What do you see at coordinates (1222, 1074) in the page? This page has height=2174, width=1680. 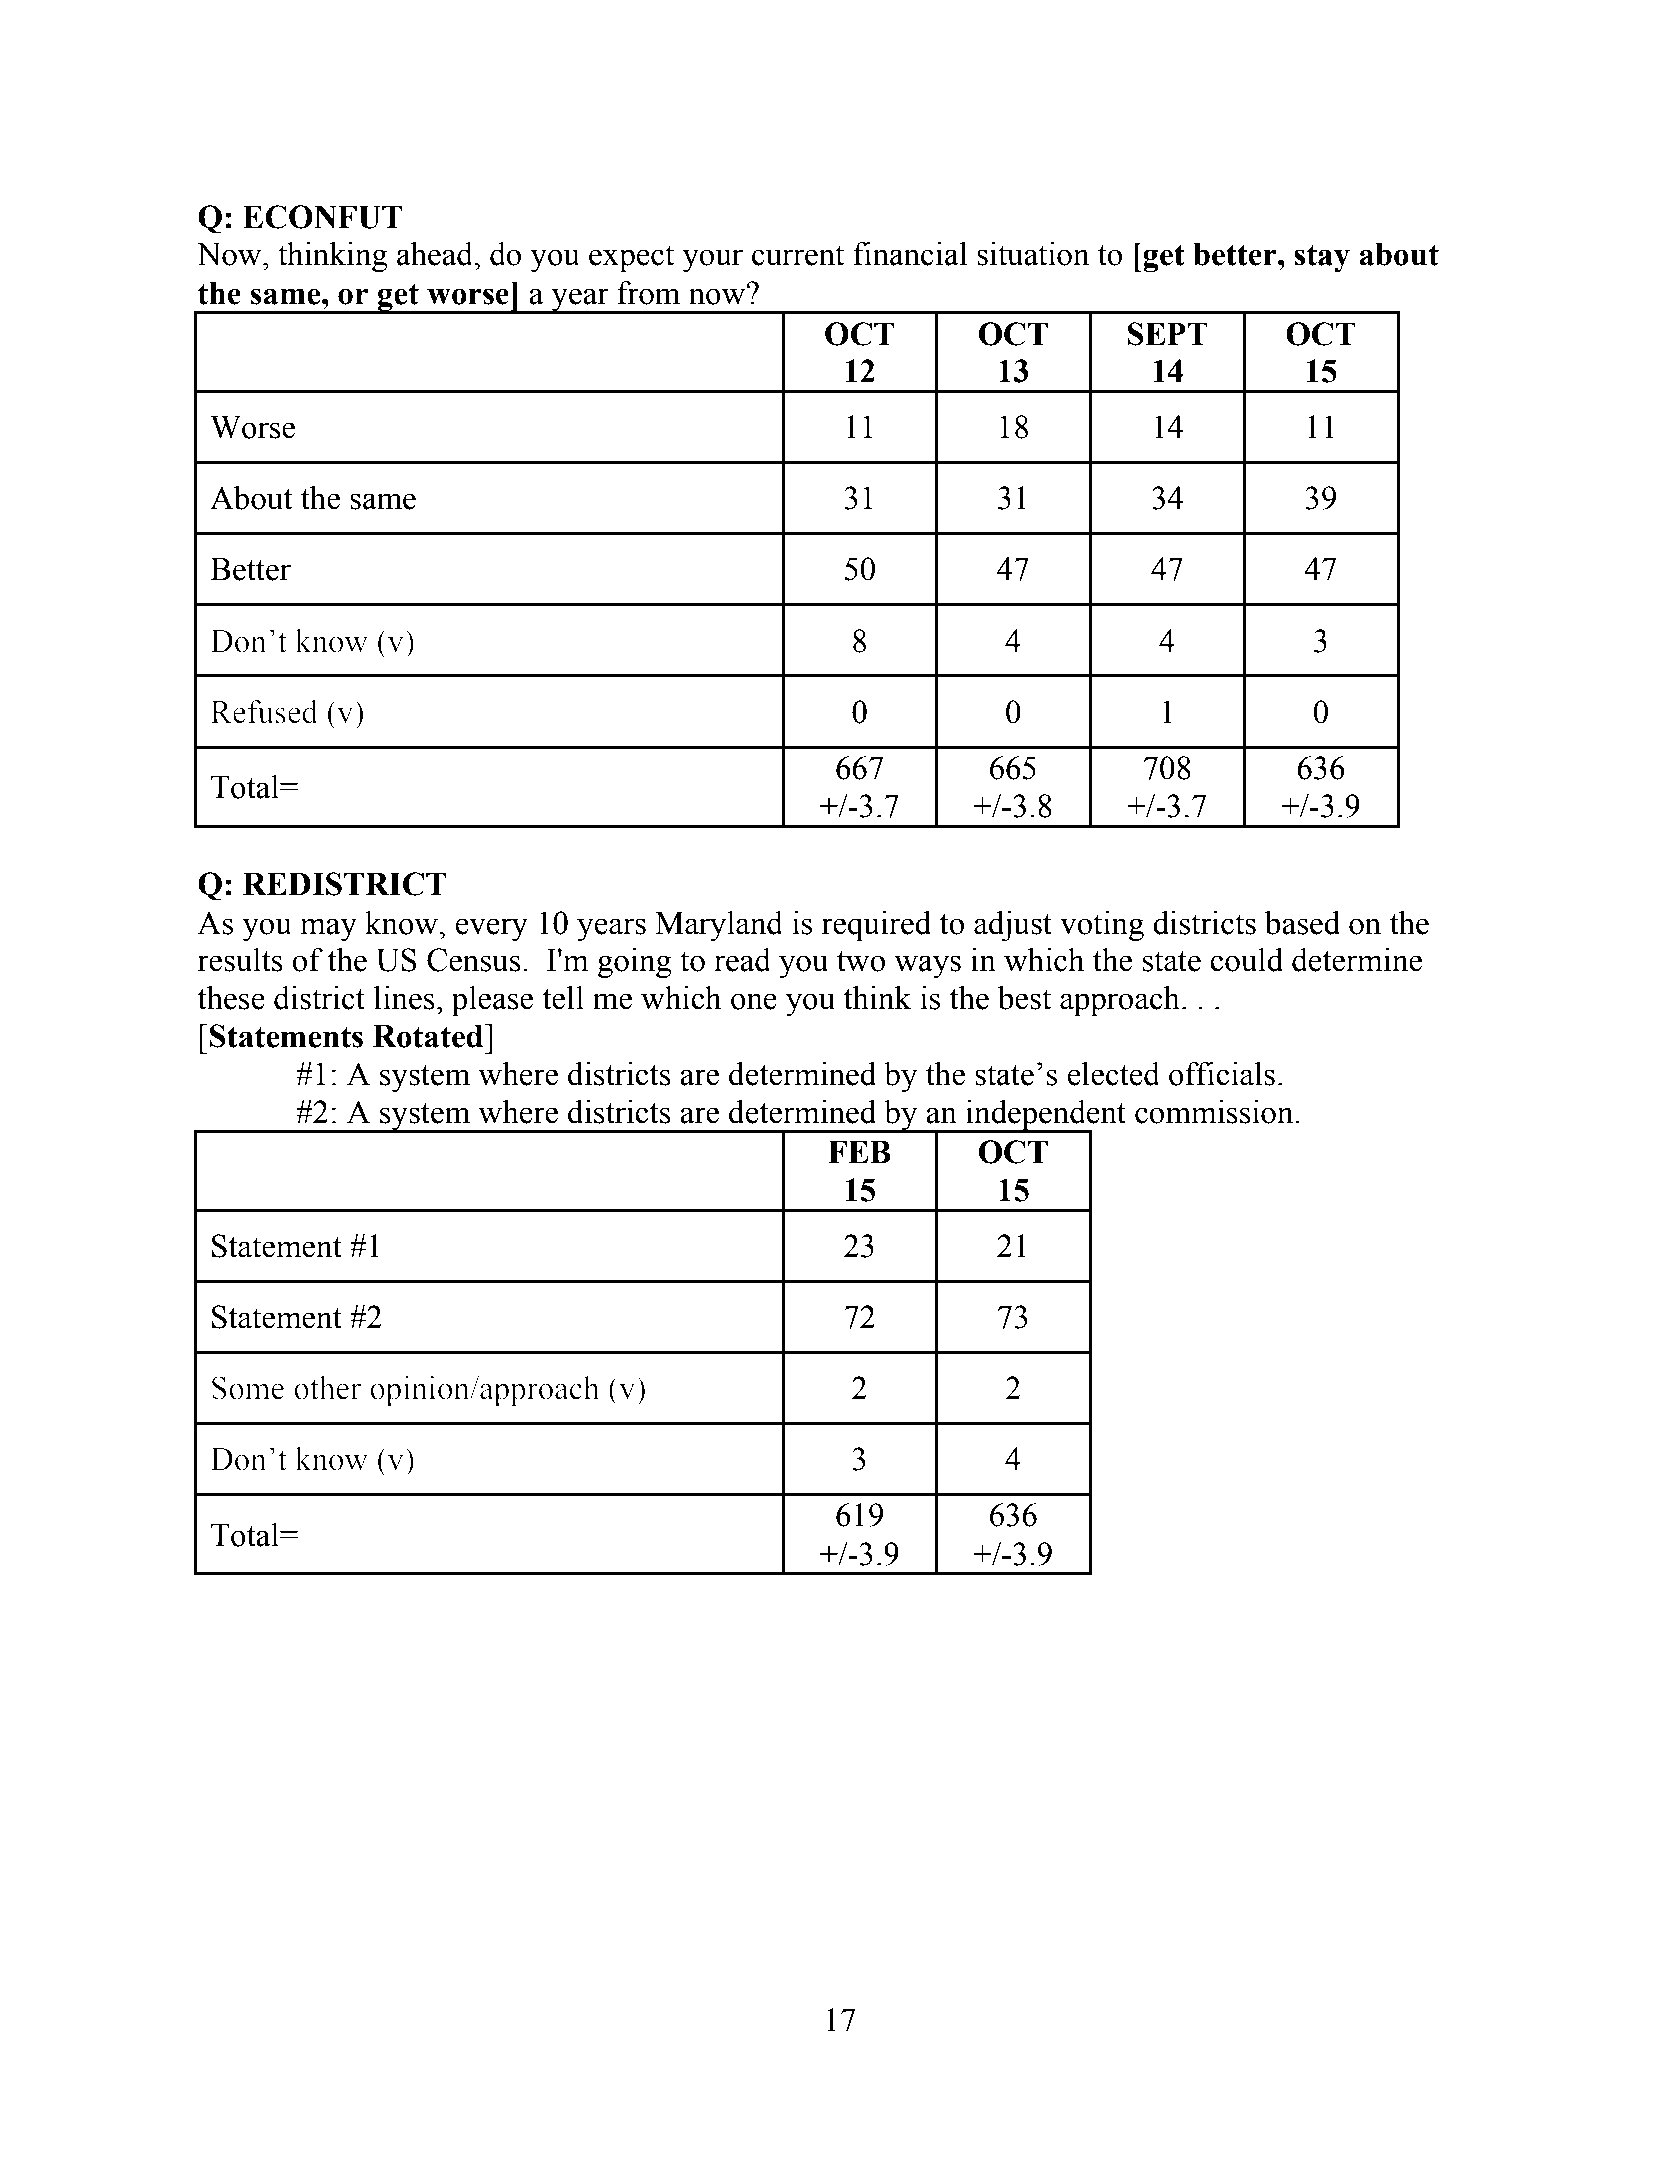 I see `officials` at bounding box center [1222, 1074].
